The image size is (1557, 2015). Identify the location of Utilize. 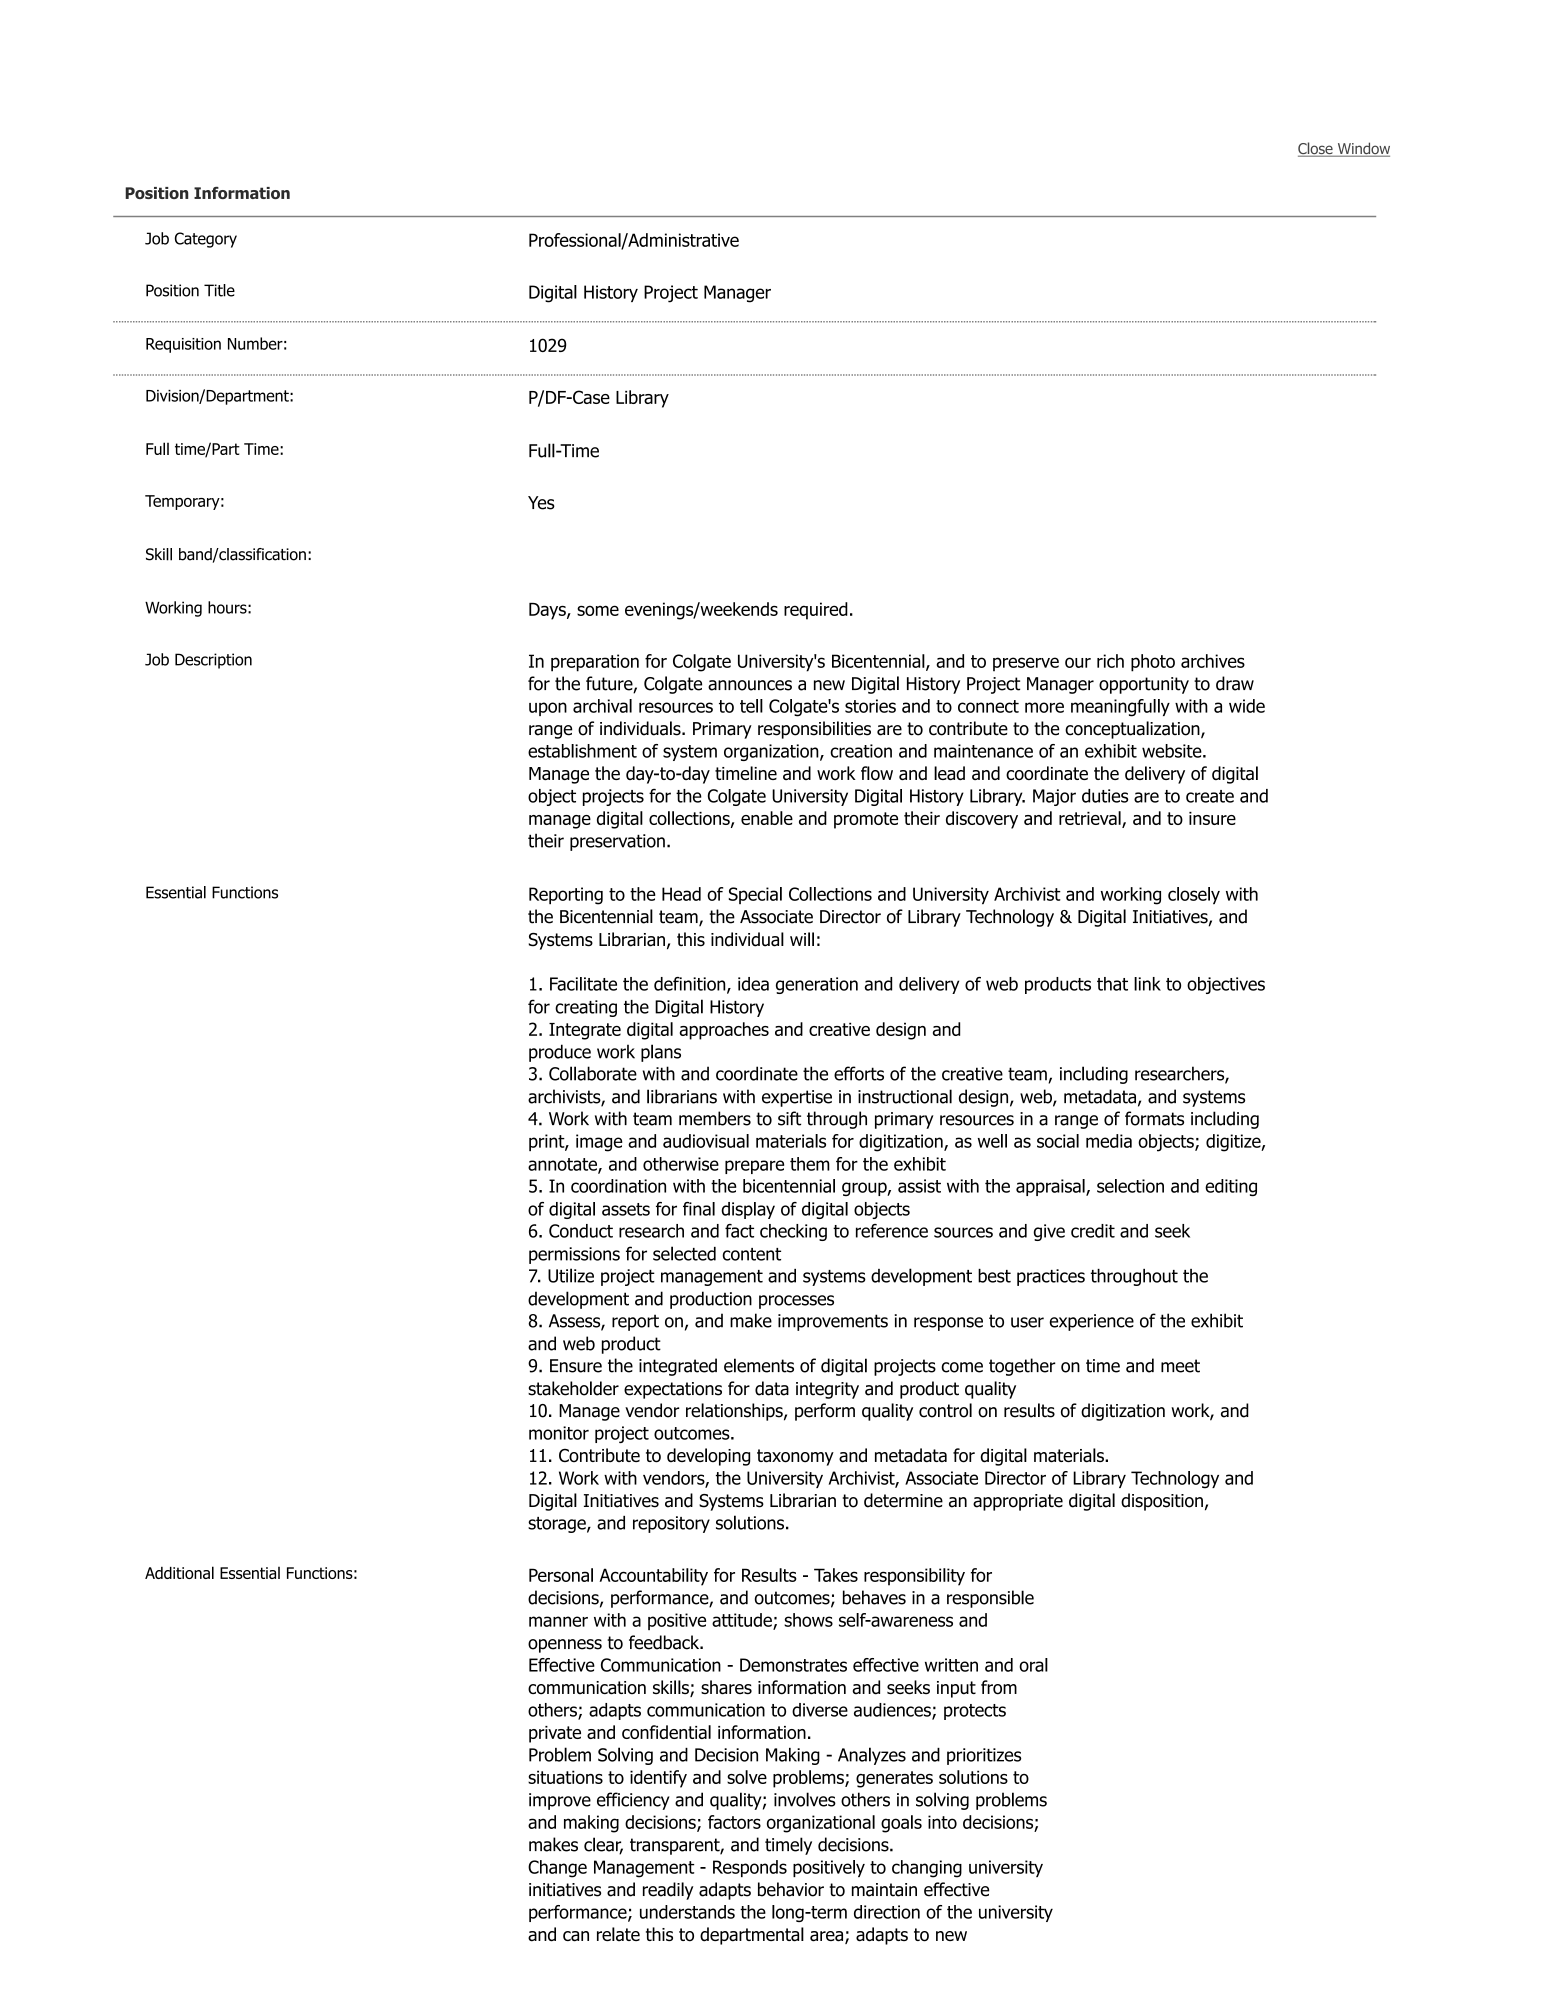
(571, 1275).
